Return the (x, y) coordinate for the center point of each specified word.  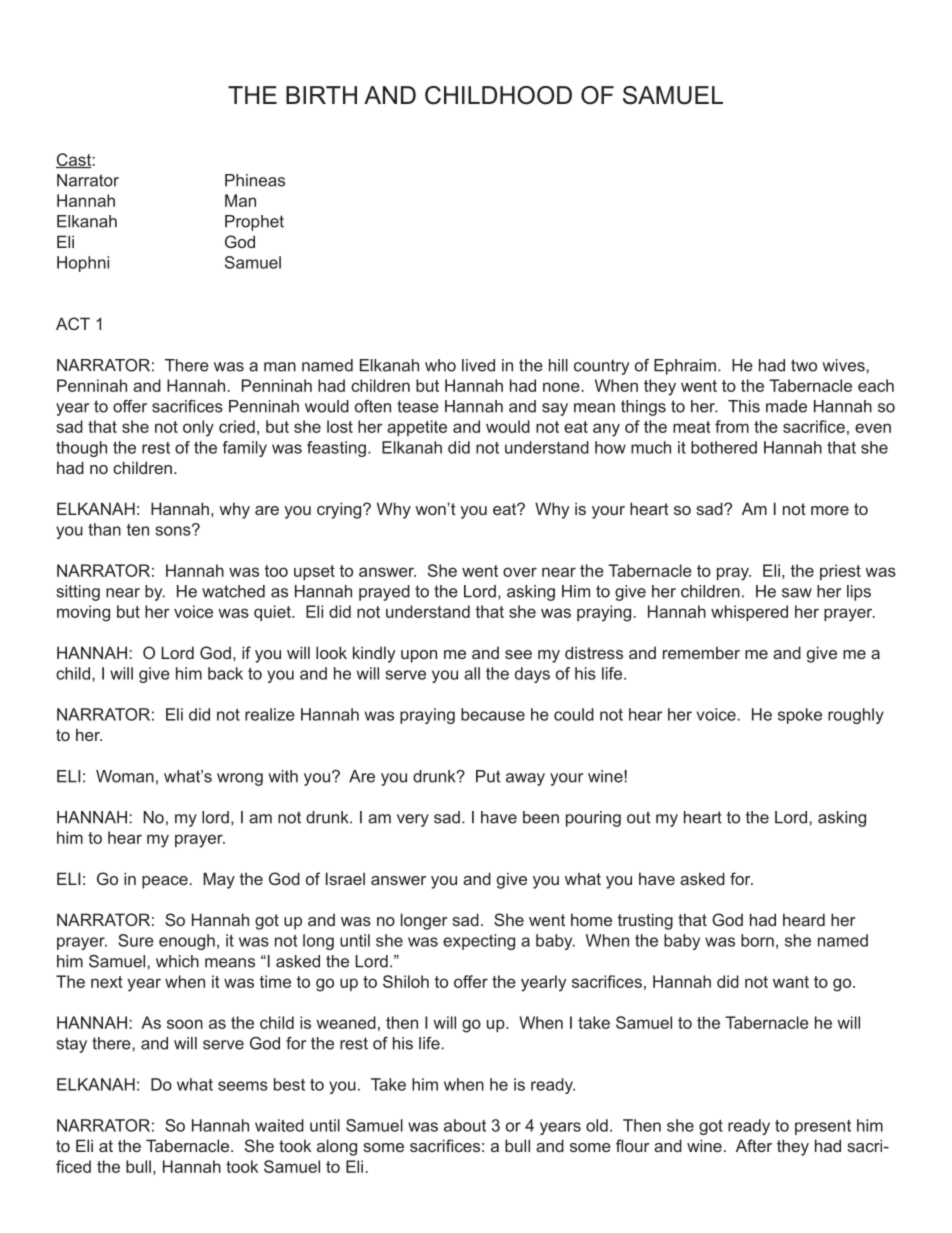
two (804, 365)
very (413, 820)
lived (478, 365)
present (823, 1127)
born (757, 940)
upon (419, 656)
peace (165, 882)
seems (243, 1086)
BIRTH (321, 95)
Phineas (255, 180)
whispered (749, 613)
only (198, 428)
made (786, 406)
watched (233, 591)
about (465, 1125)
